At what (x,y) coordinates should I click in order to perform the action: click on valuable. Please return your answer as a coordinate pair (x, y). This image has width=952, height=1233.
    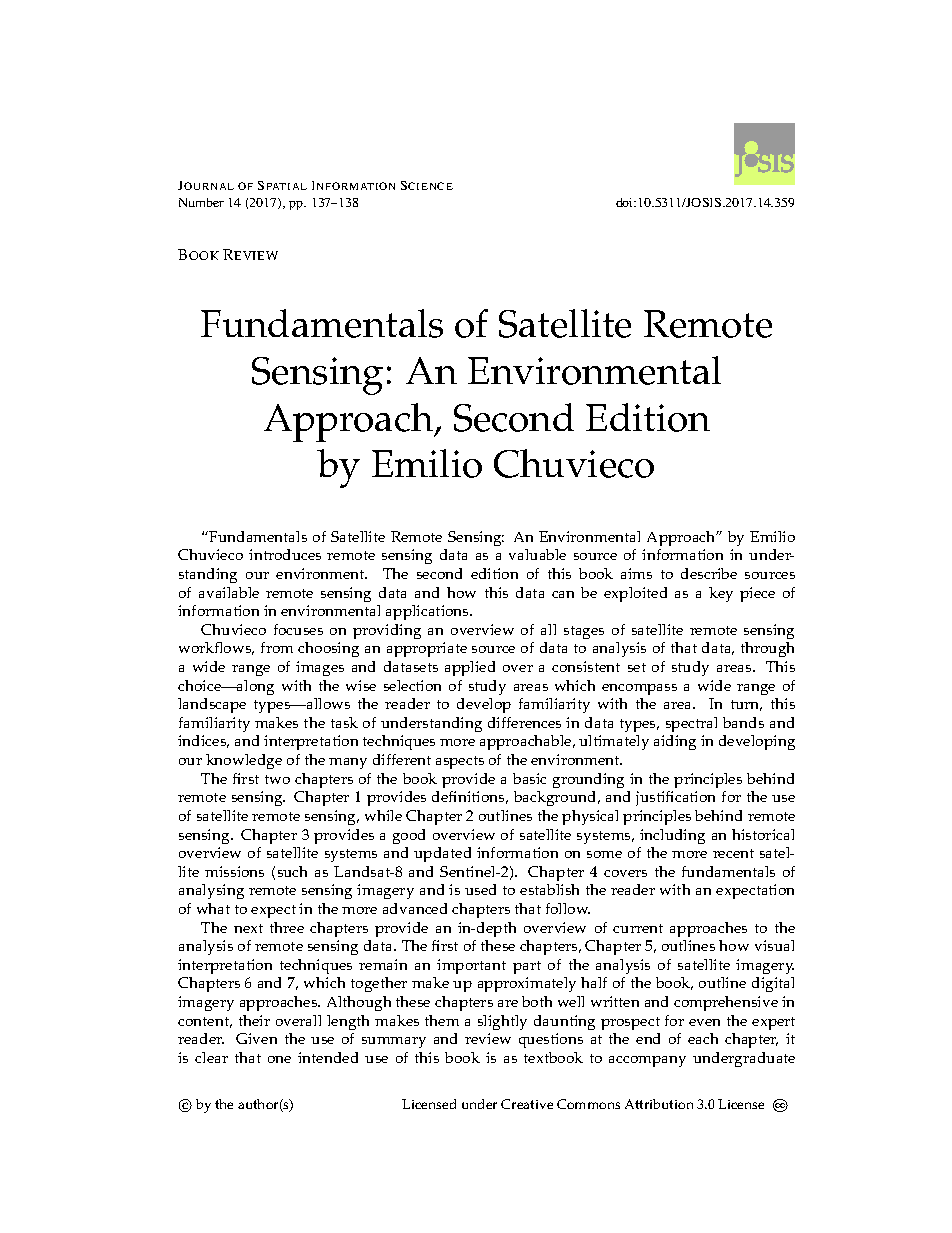
    Looking at the image, I should click on (537, 554).
